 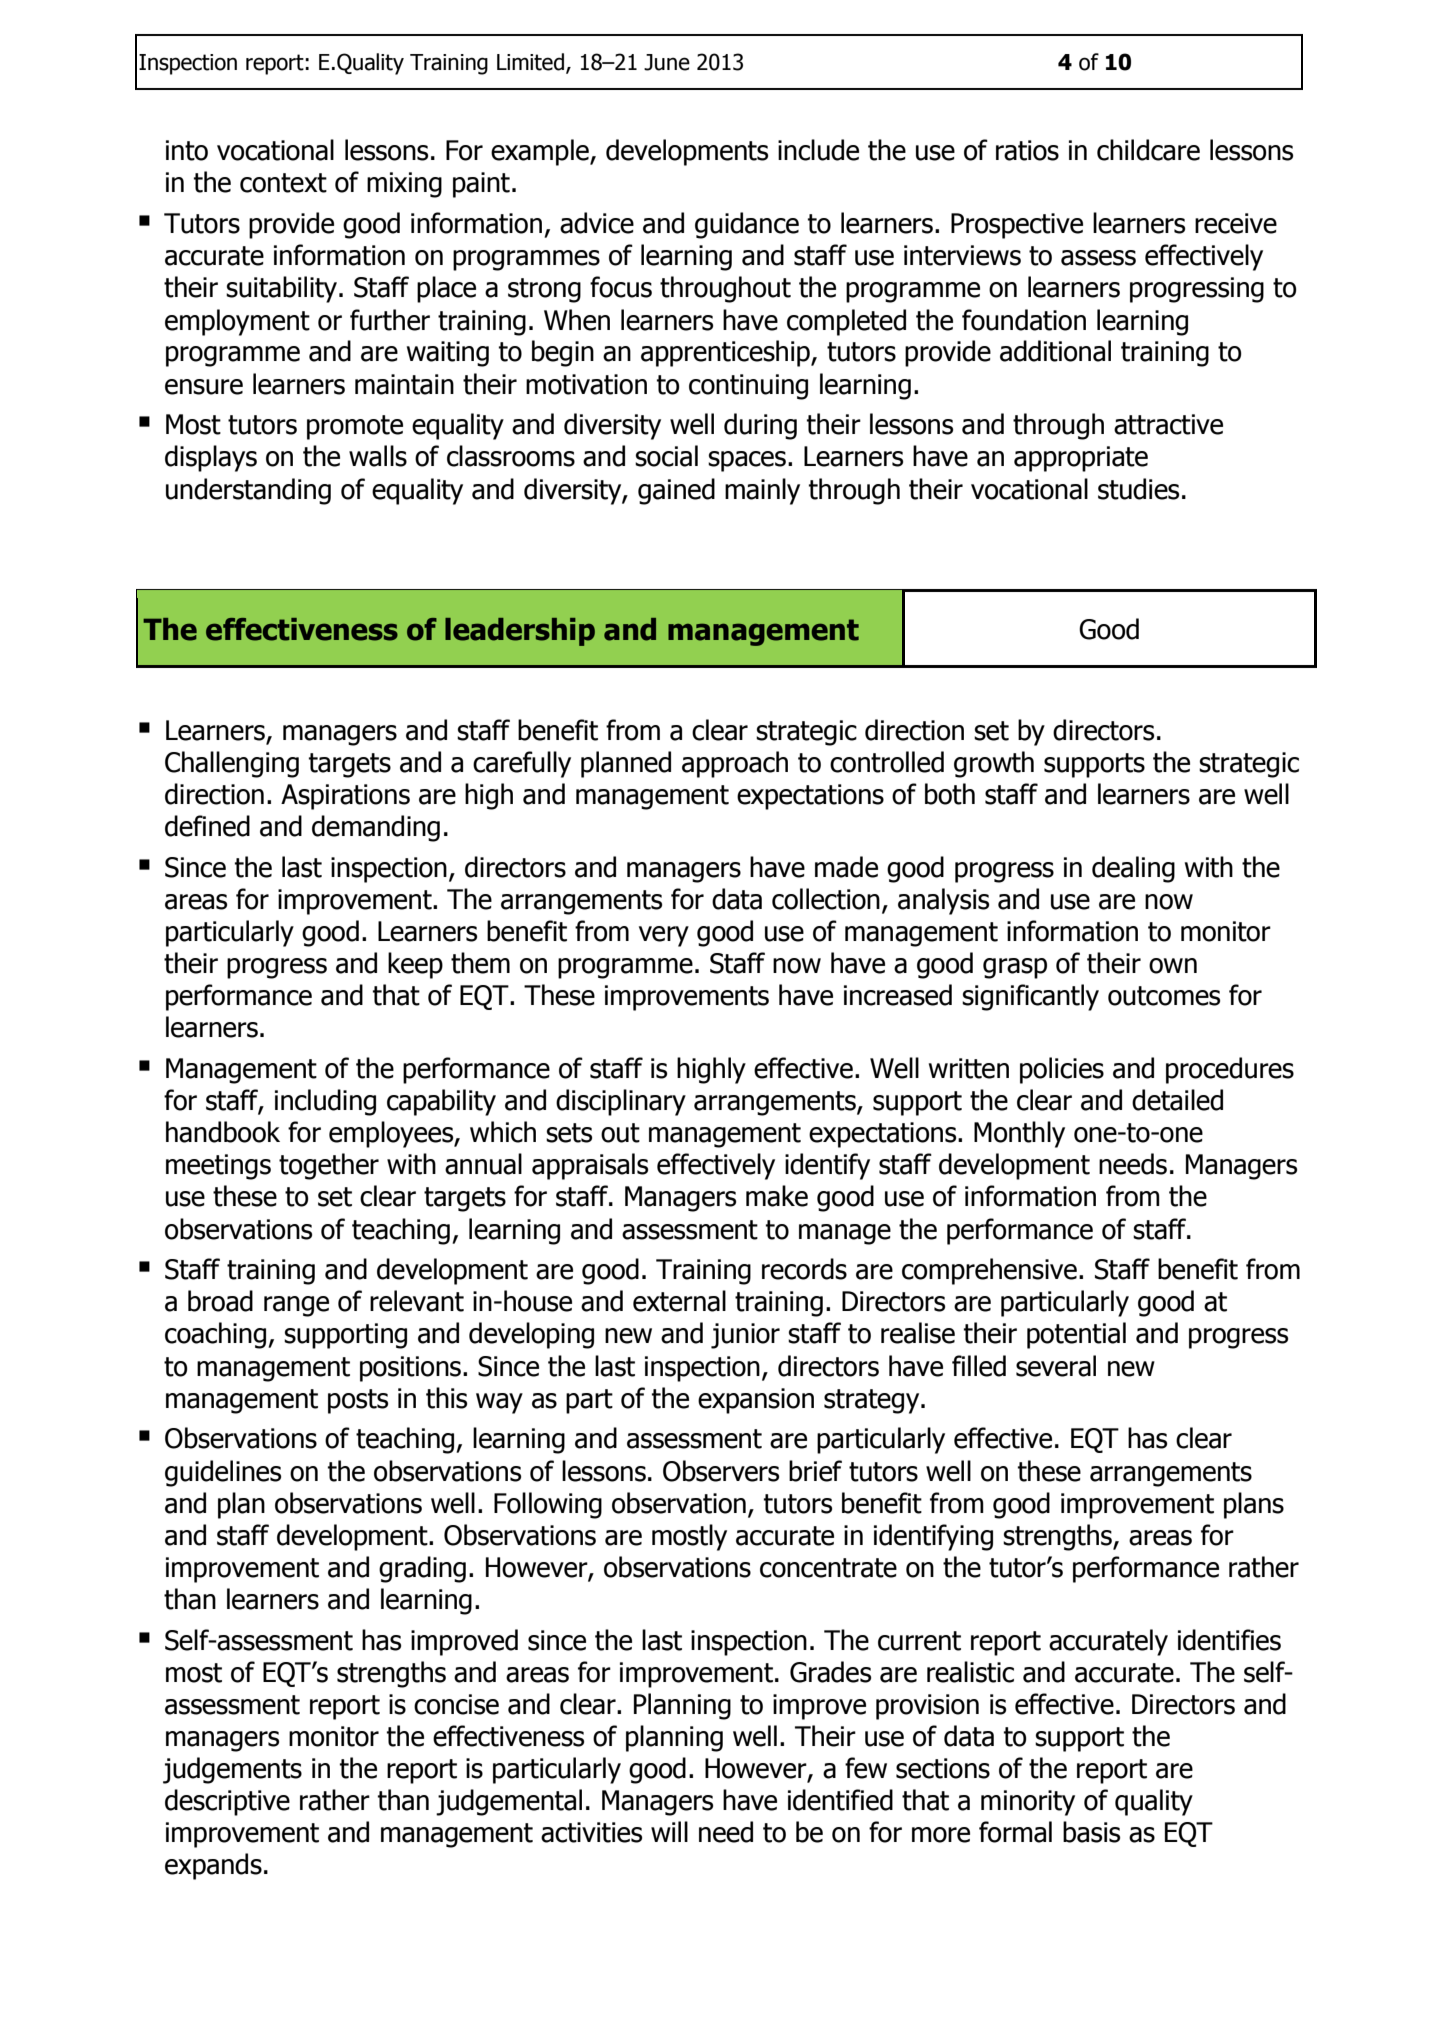 I want to click on very, so click(x=664, y=936).
